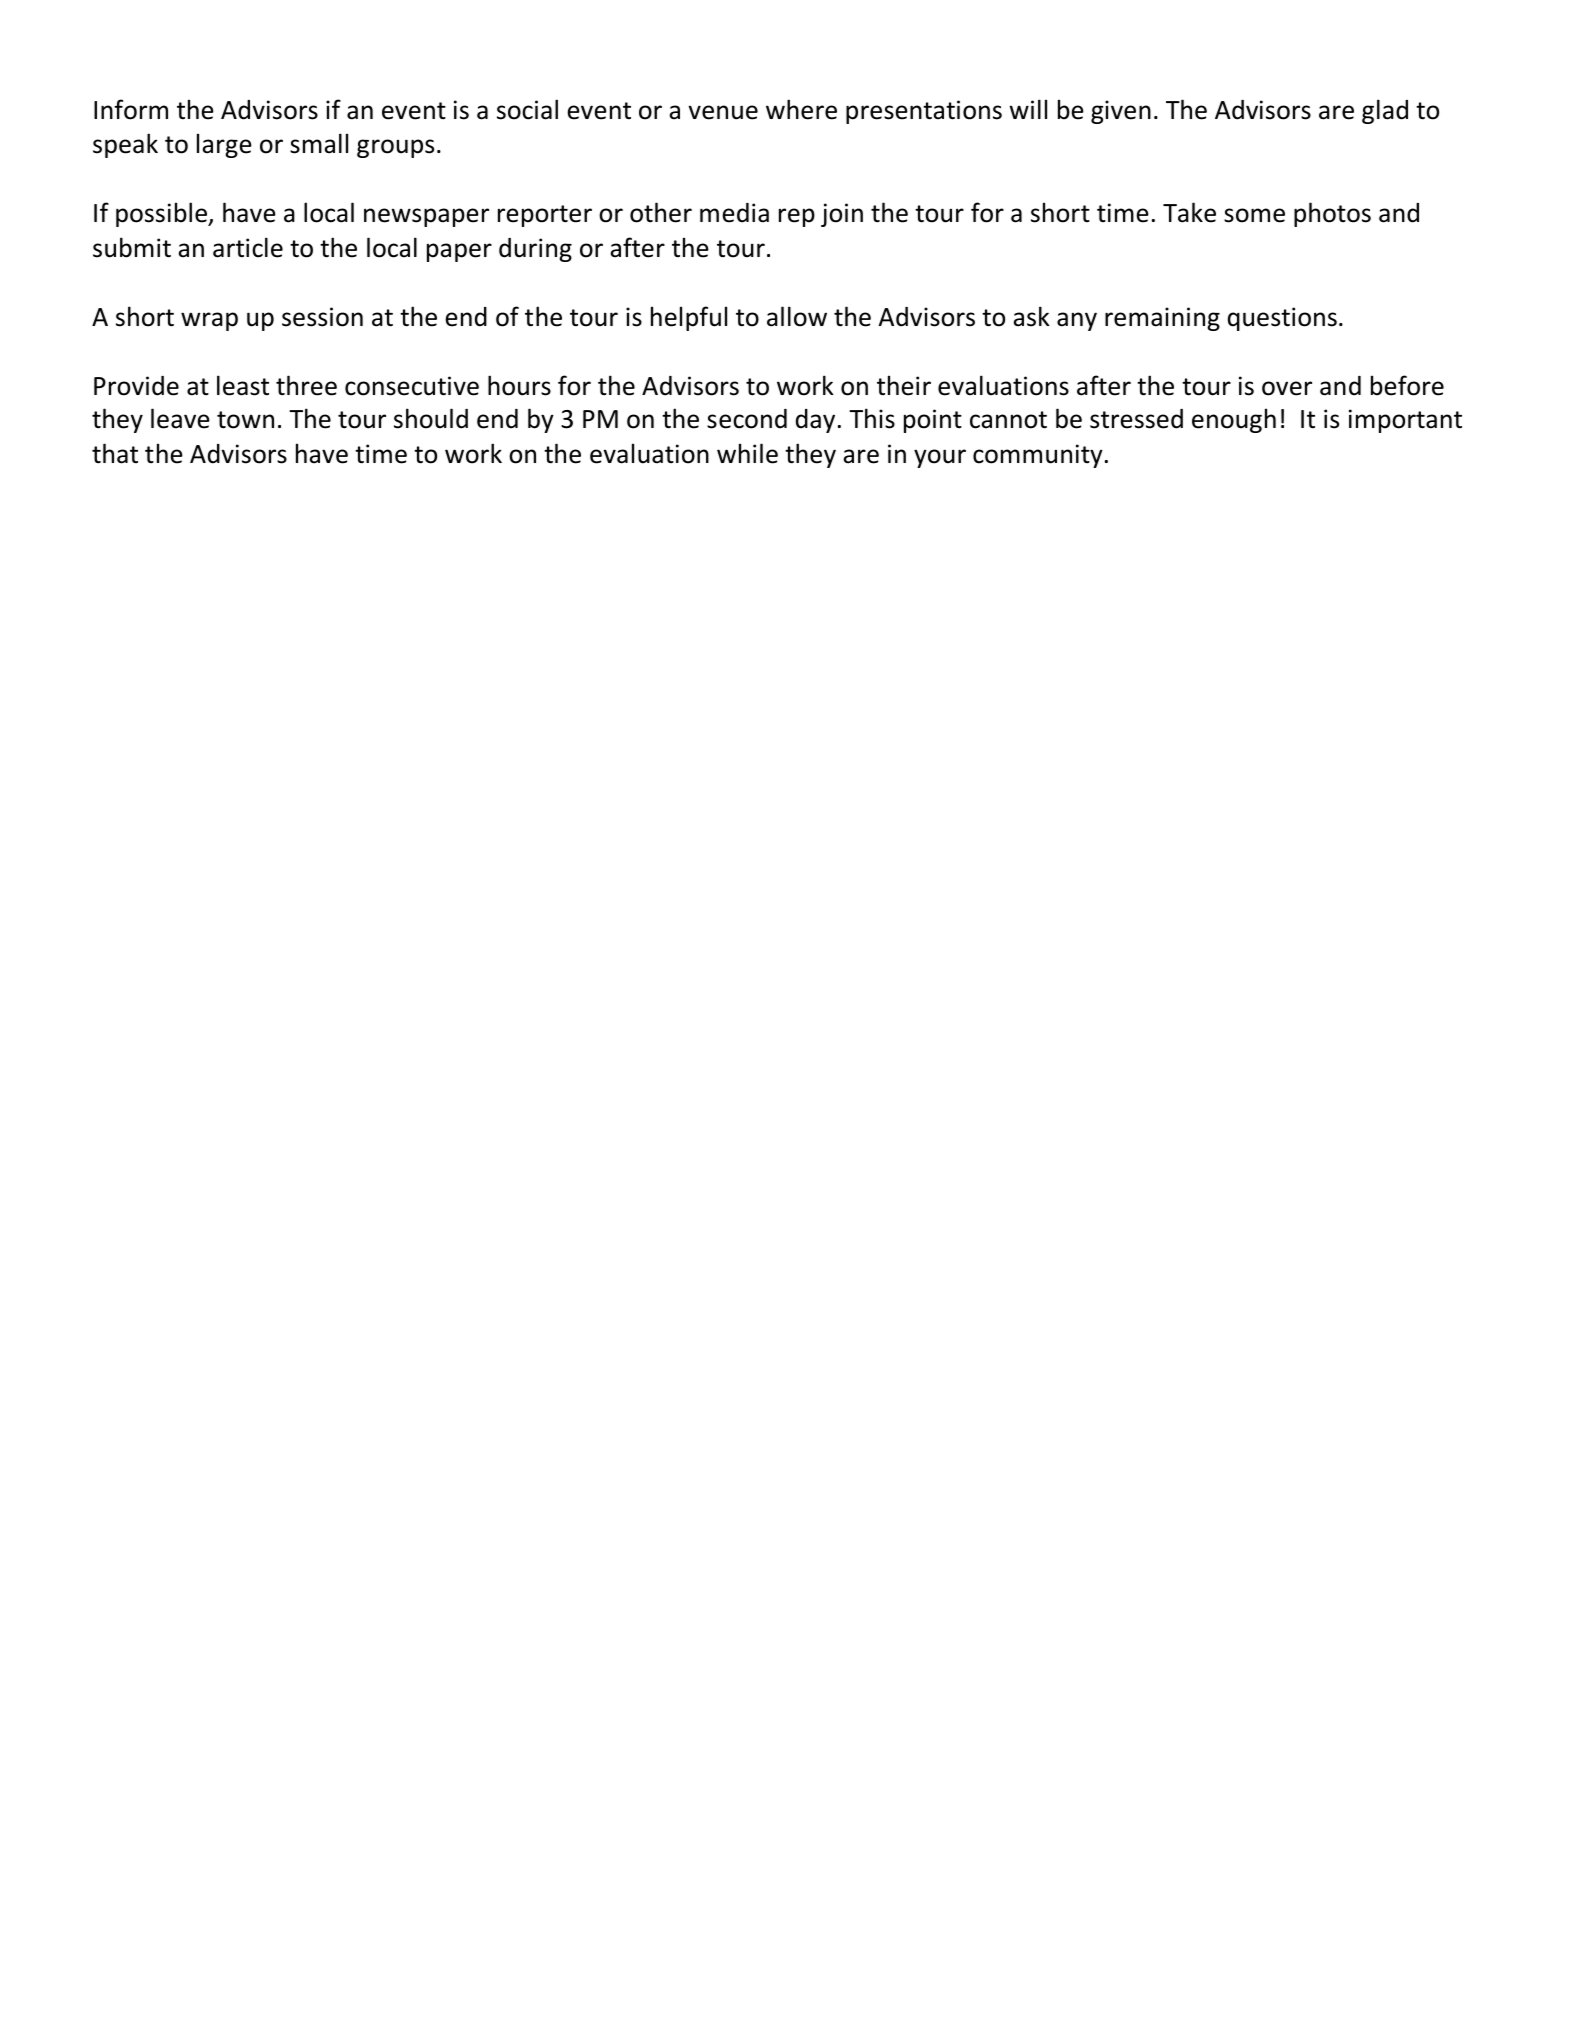 The height and width of the document is (2031, 1569). What do you see at coordinates (131, 109) in the document?
I see `Inform` at bounding box center [131, 109].
